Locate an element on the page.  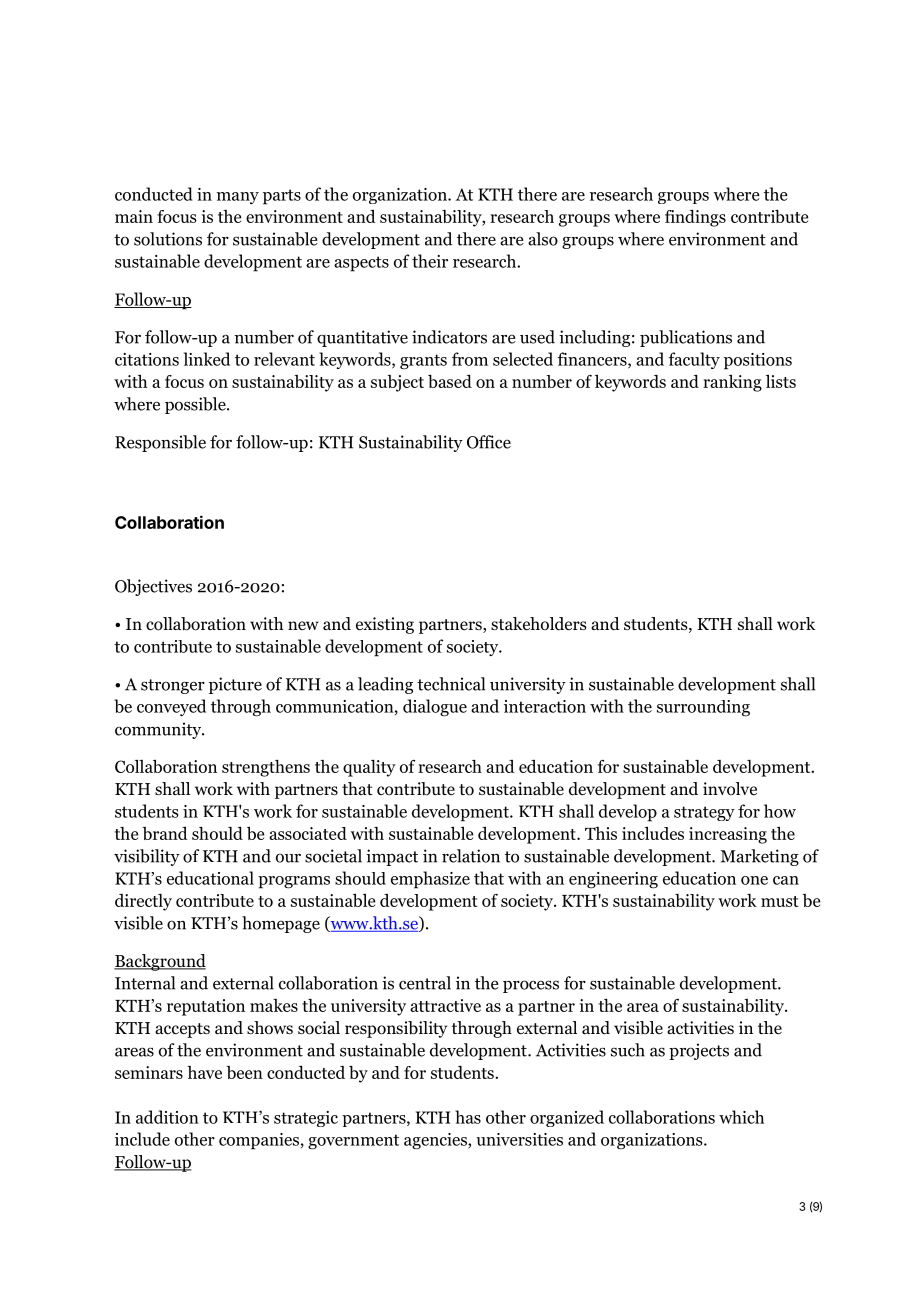
ranking is located at coordinates (732, 383).
